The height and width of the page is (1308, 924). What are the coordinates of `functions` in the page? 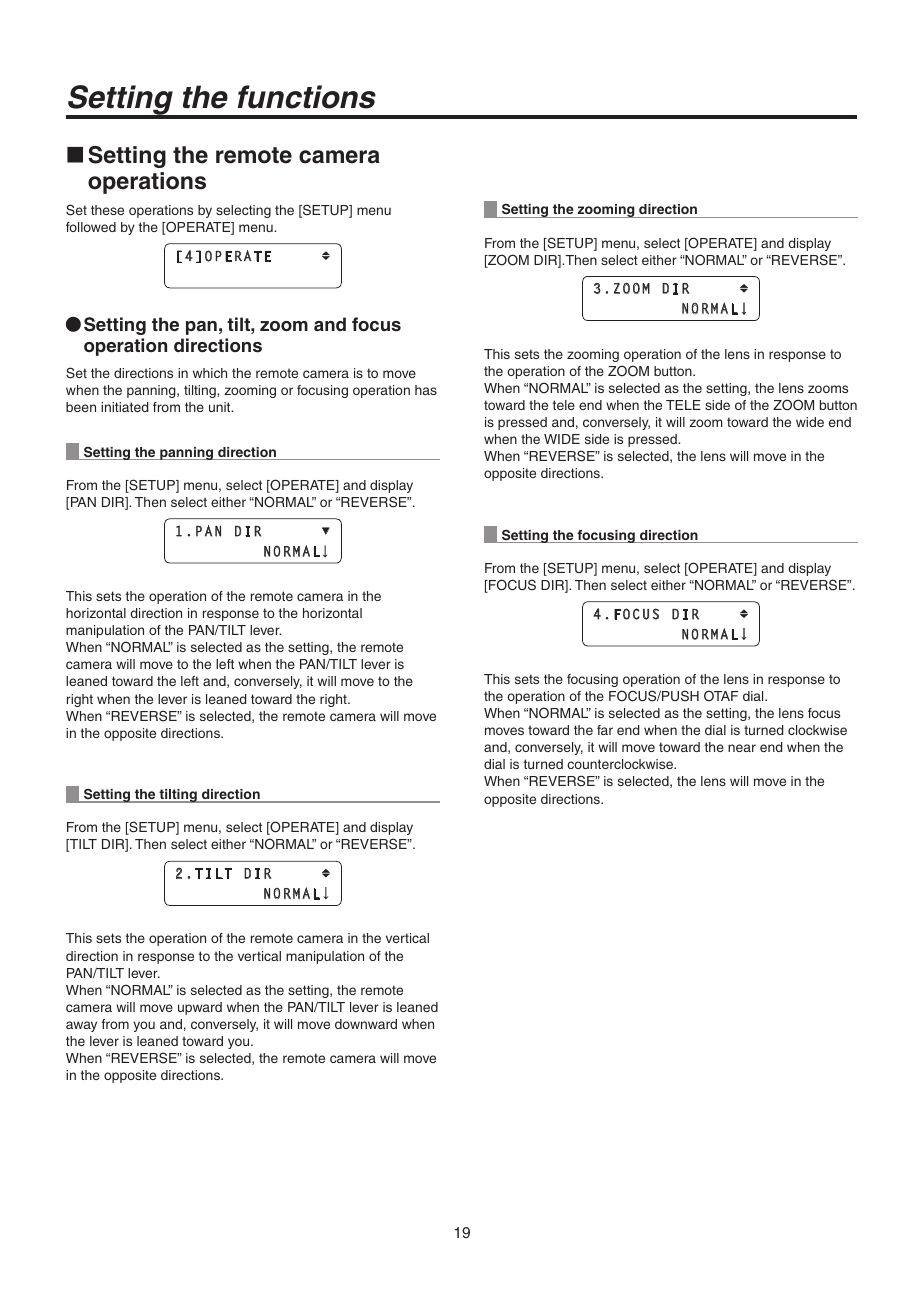 It's located at (307, 97).
